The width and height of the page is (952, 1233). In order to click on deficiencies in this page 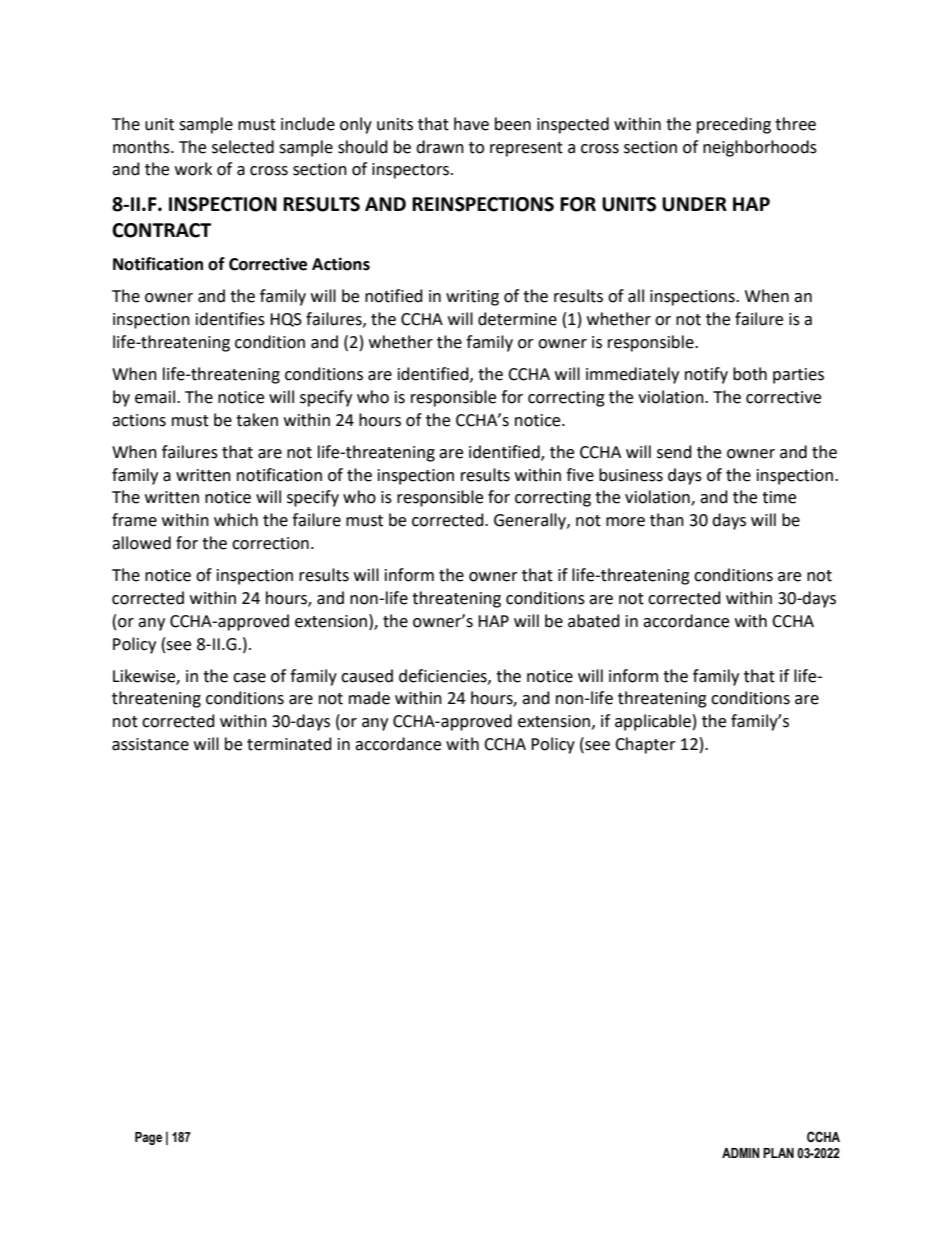, I will do `click(444, 676)`.
